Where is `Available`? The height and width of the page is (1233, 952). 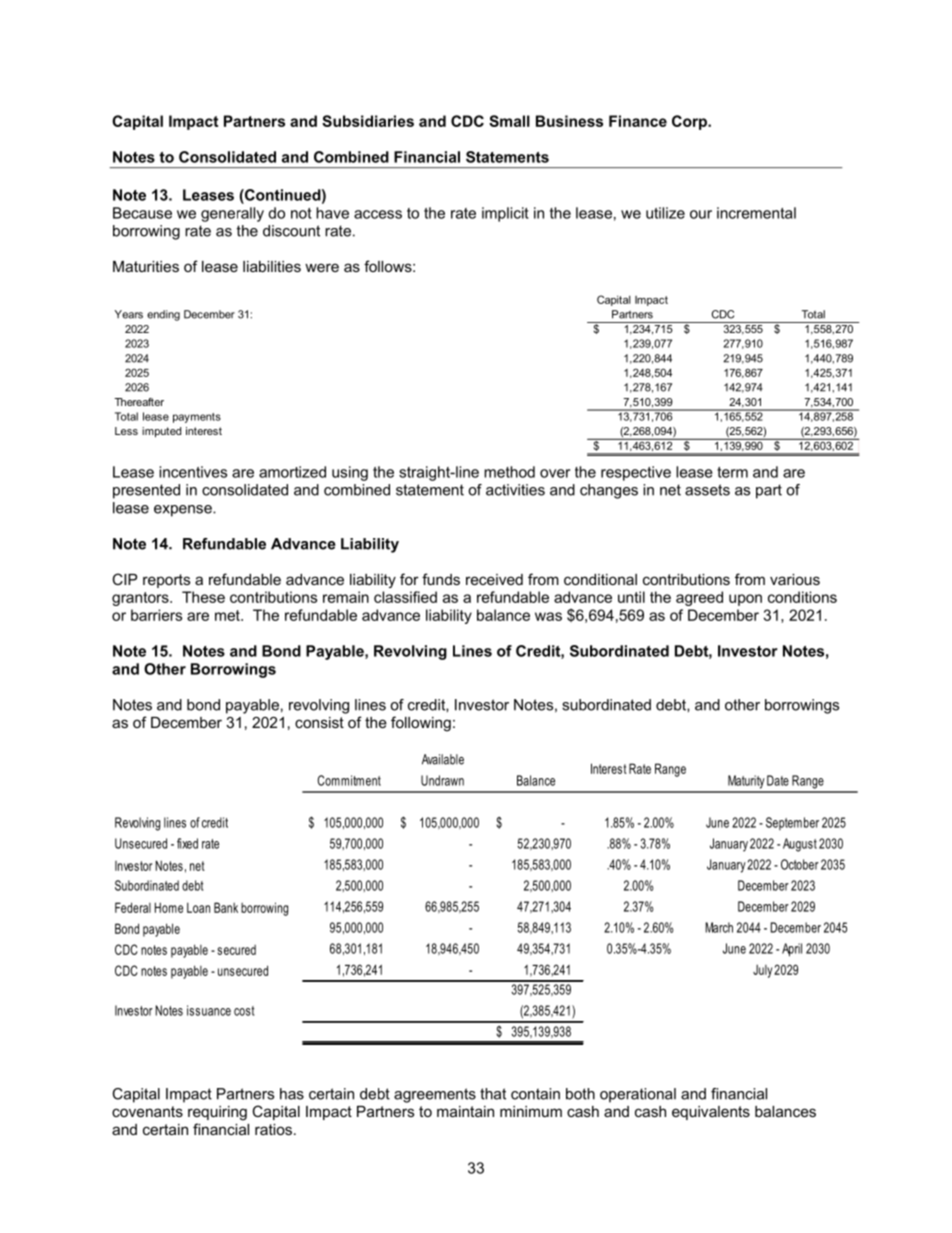 Available is located at coordinates (443, 759).
